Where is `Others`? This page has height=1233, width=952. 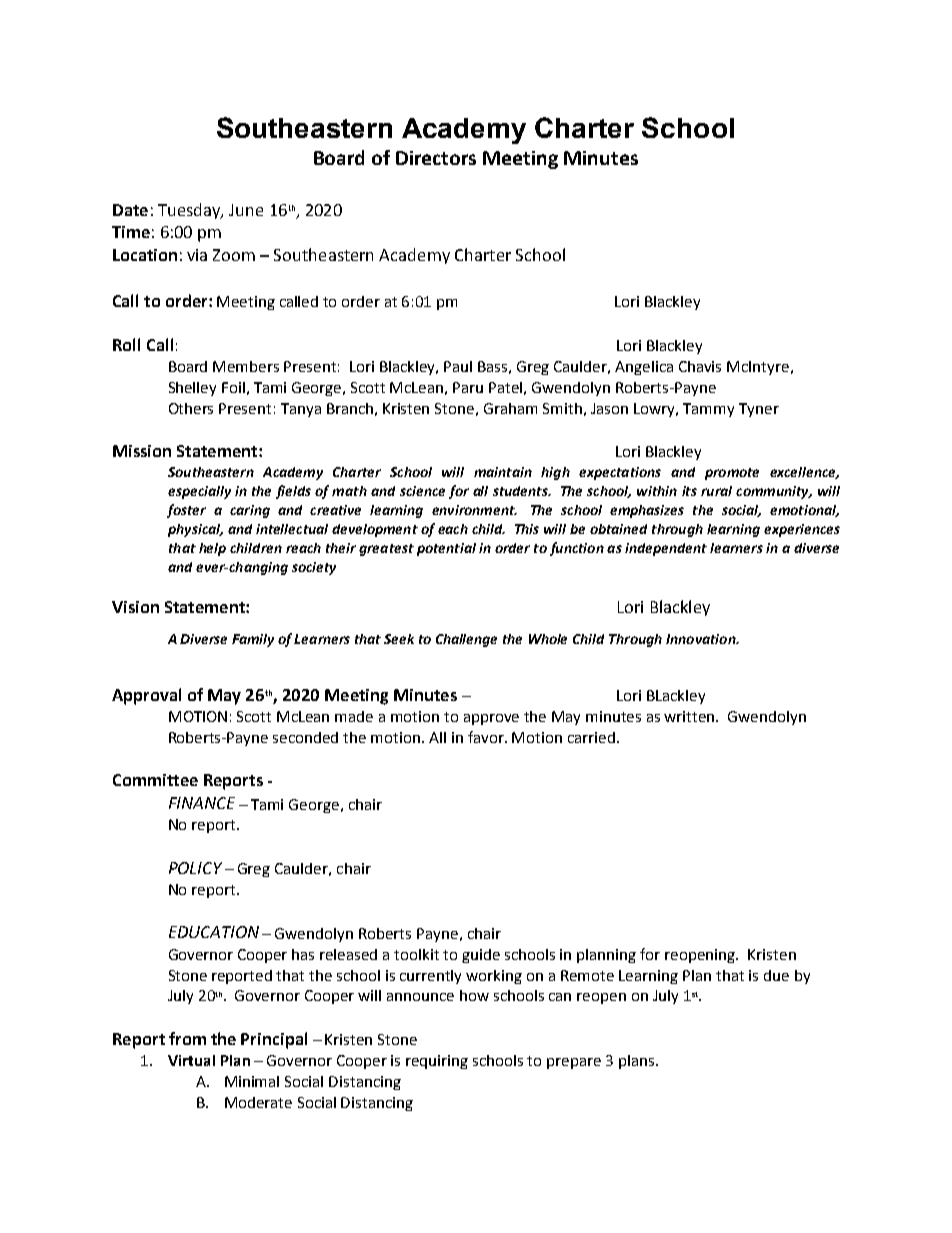
Others is located at coordinates (191, 408).
